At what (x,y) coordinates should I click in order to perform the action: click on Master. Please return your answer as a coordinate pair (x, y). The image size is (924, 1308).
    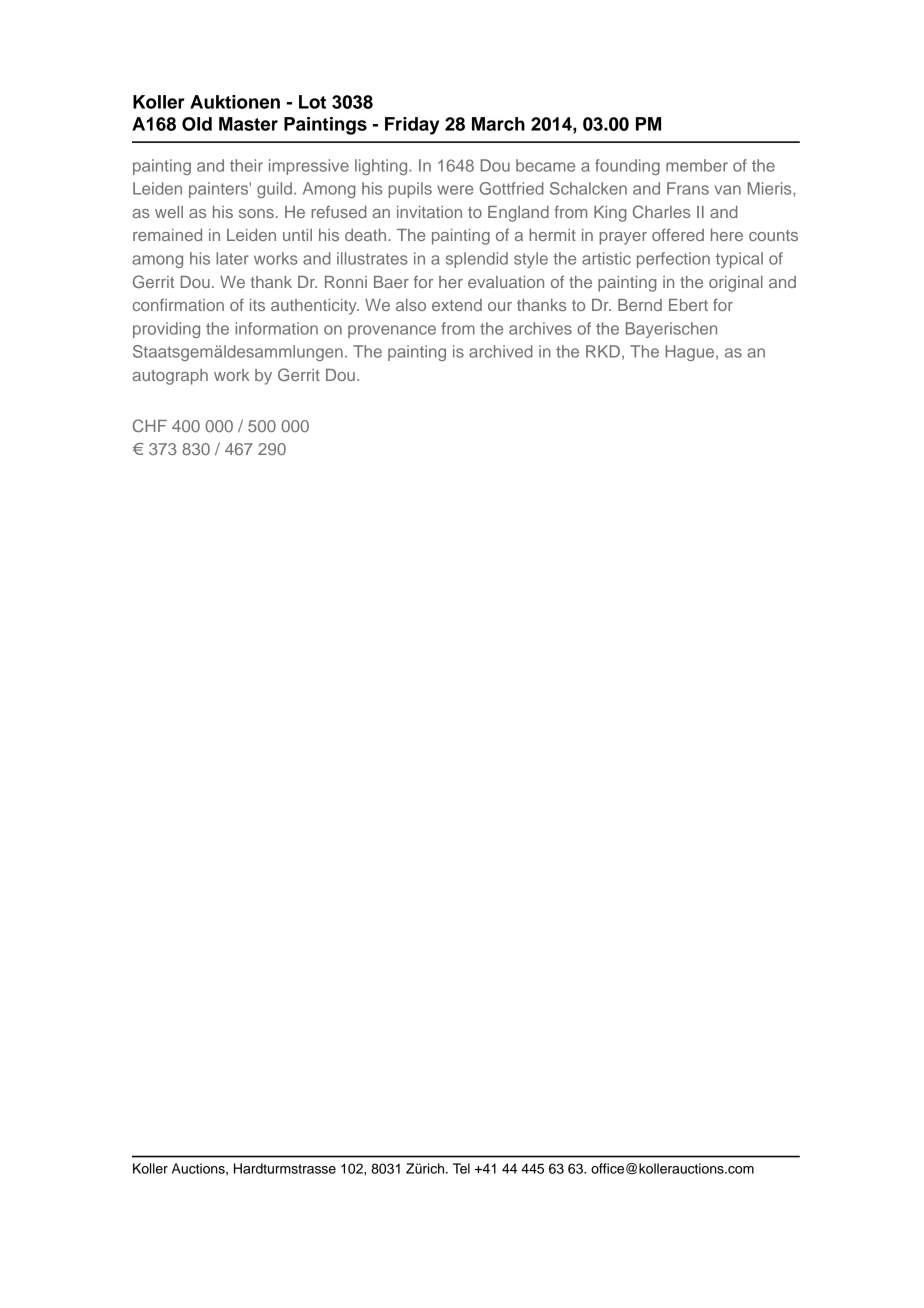
    Looking at the image, I should click on (248, 124).
